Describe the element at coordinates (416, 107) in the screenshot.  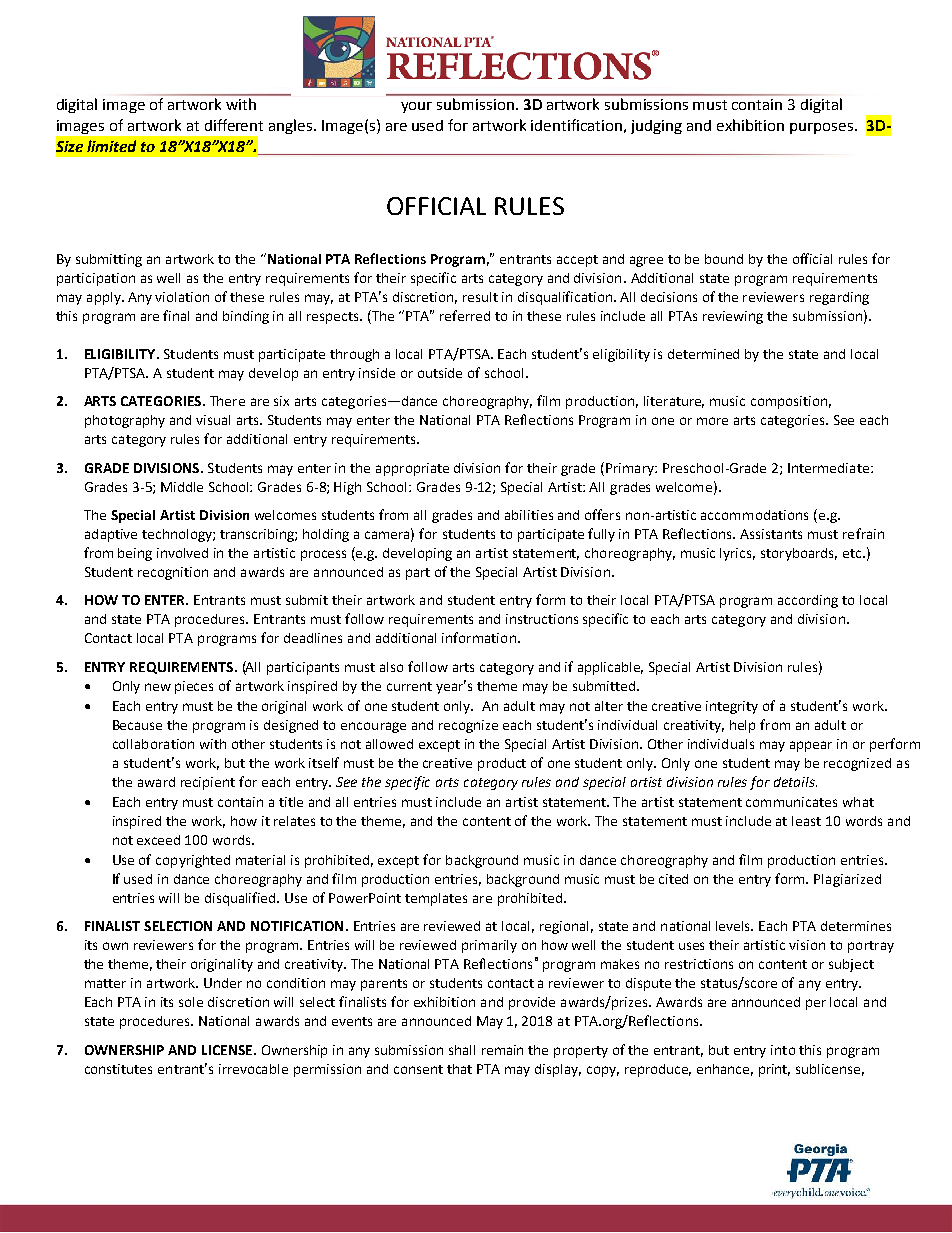
I see `your` at that location.
